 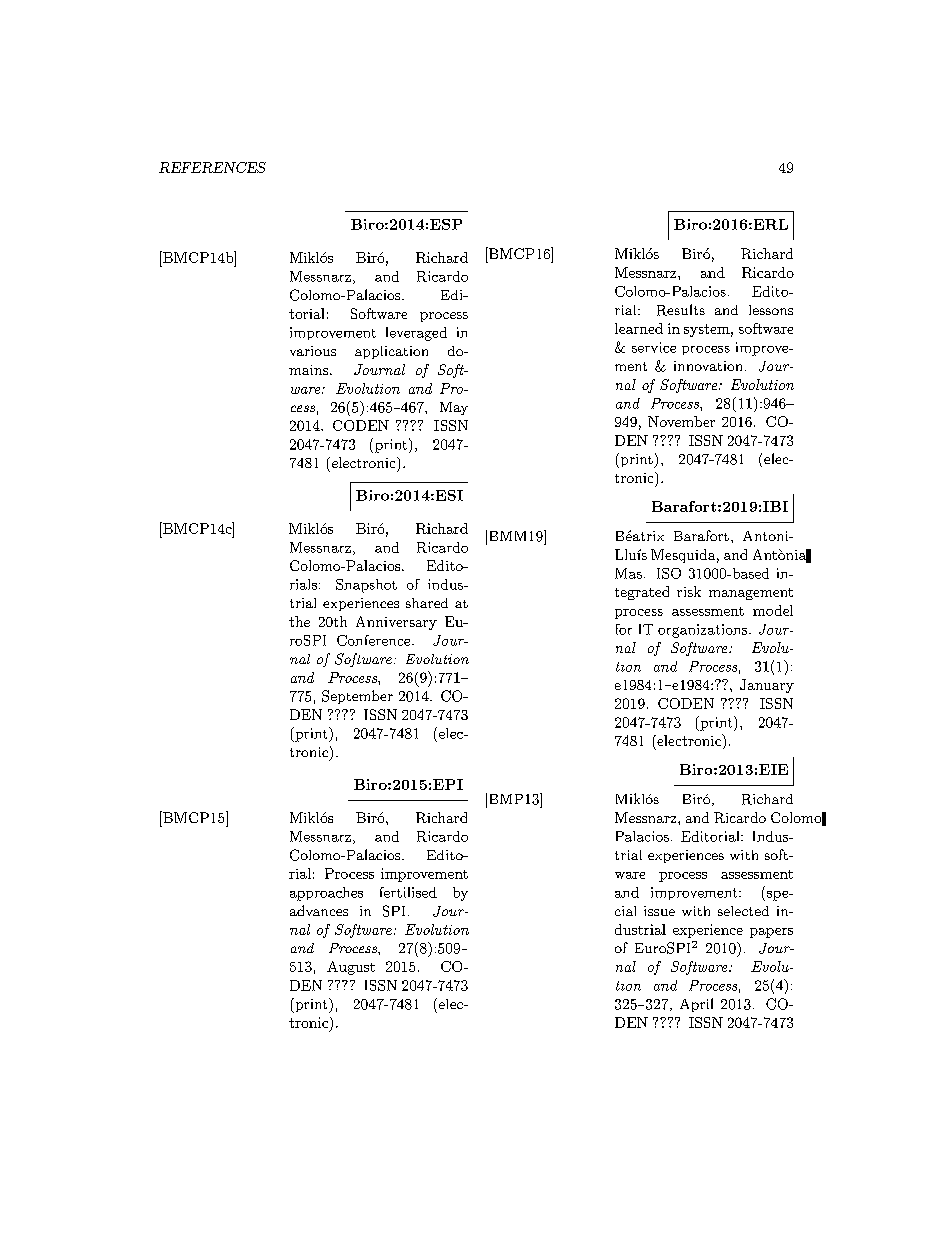 I want to click on ISO, so click(x=669, y=573).
